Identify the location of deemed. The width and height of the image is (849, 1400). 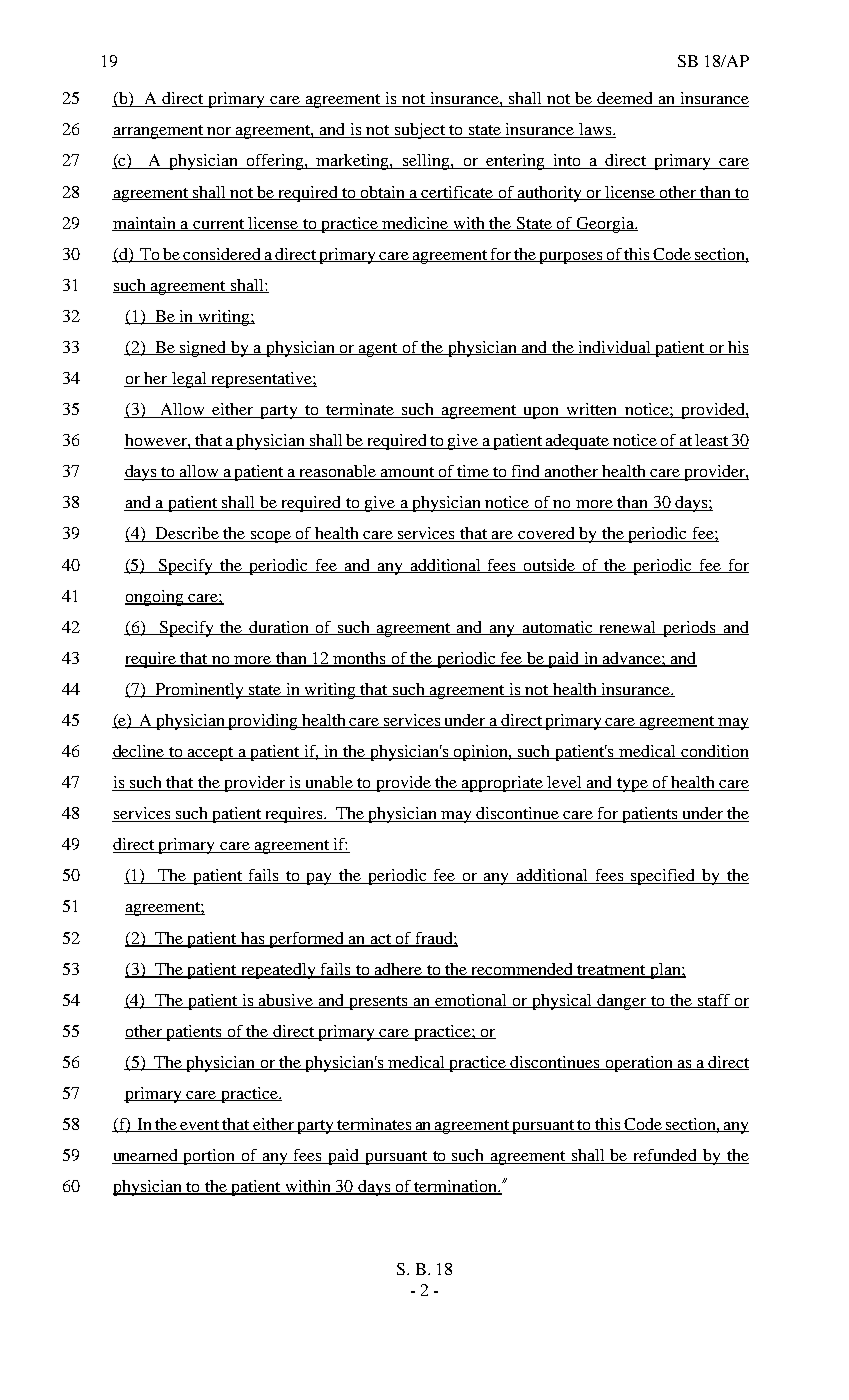
(626, 99).
